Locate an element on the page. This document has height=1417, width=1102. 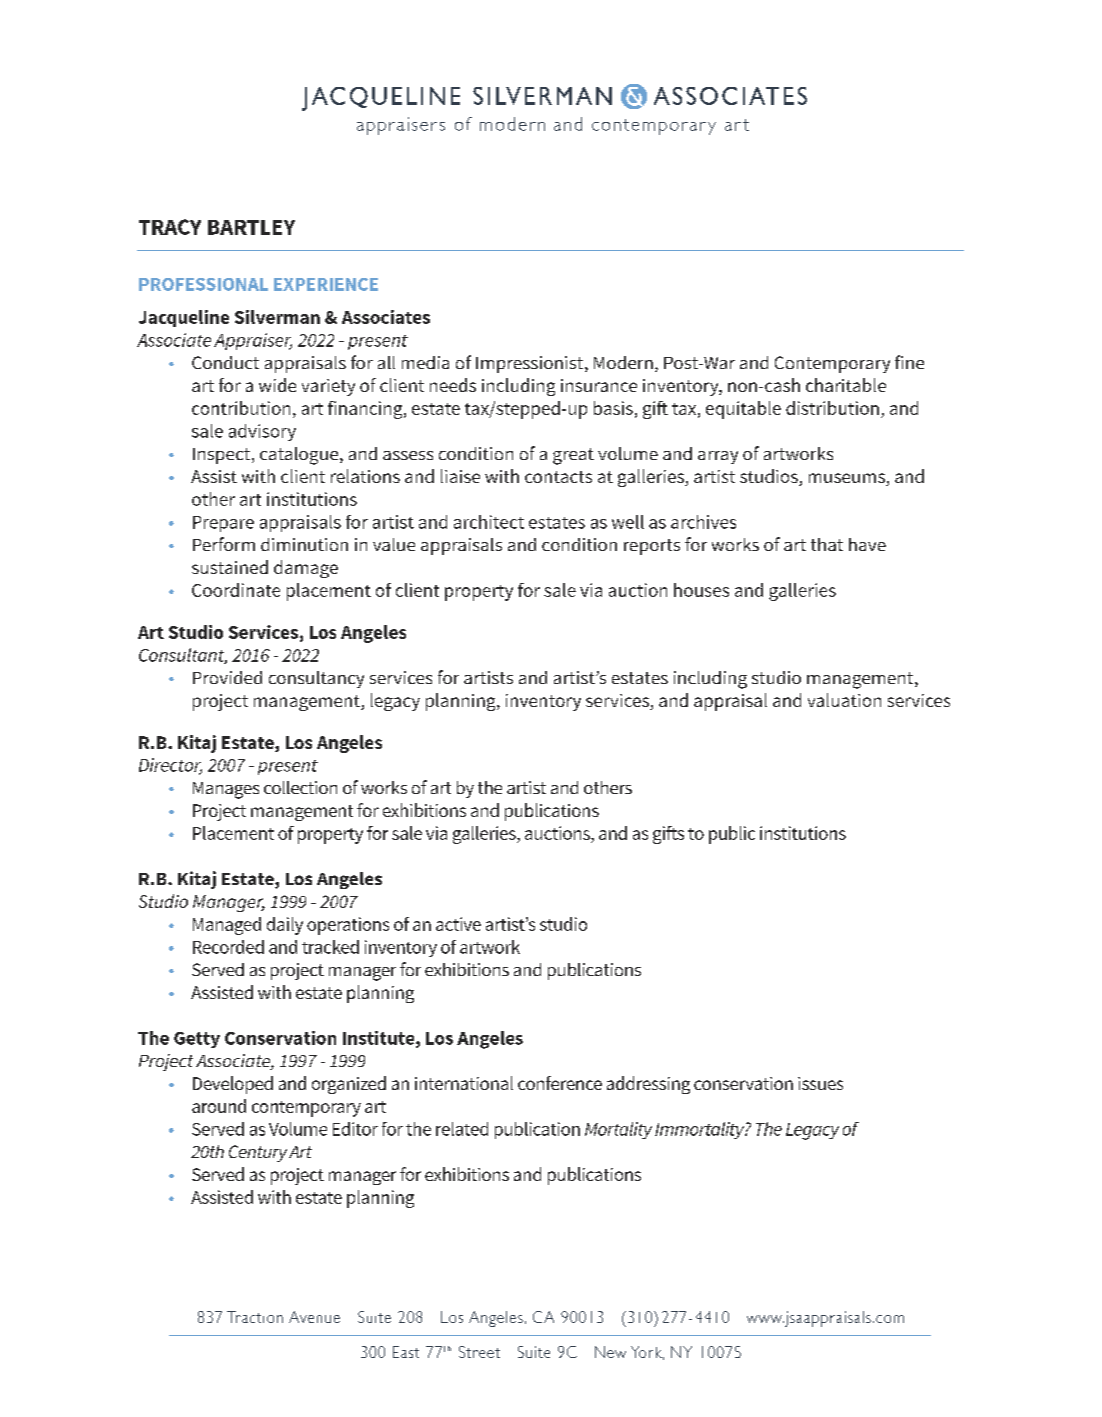
BARTLEY is located at coordinates (251, 227).
